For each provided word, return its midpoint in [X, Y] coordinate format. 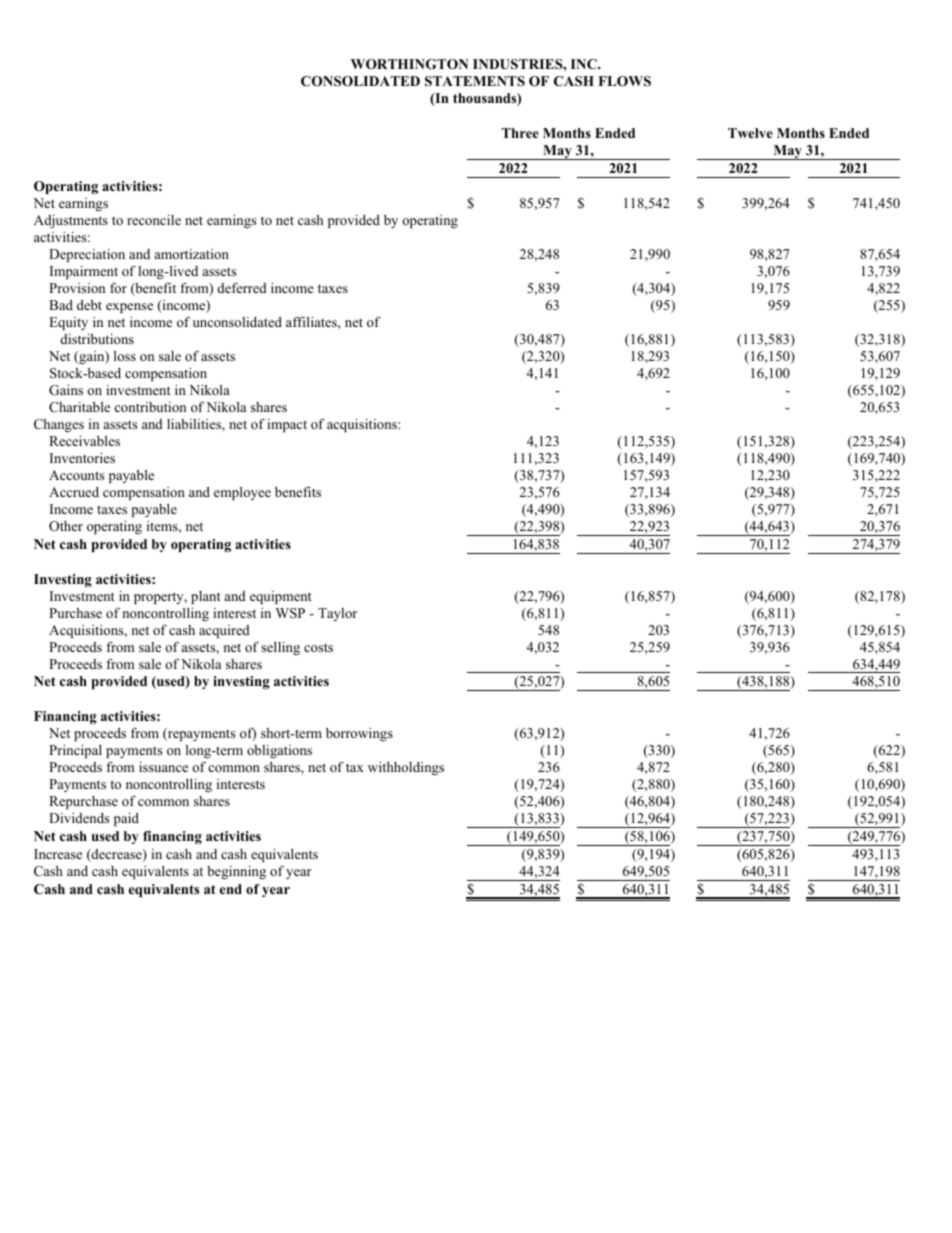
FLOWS [624, 81]
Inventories [82, 458]
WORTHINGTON [409, 64]
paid [126, 819]
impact [287, 425]
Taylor [337, 614]
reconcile [154, 220]
